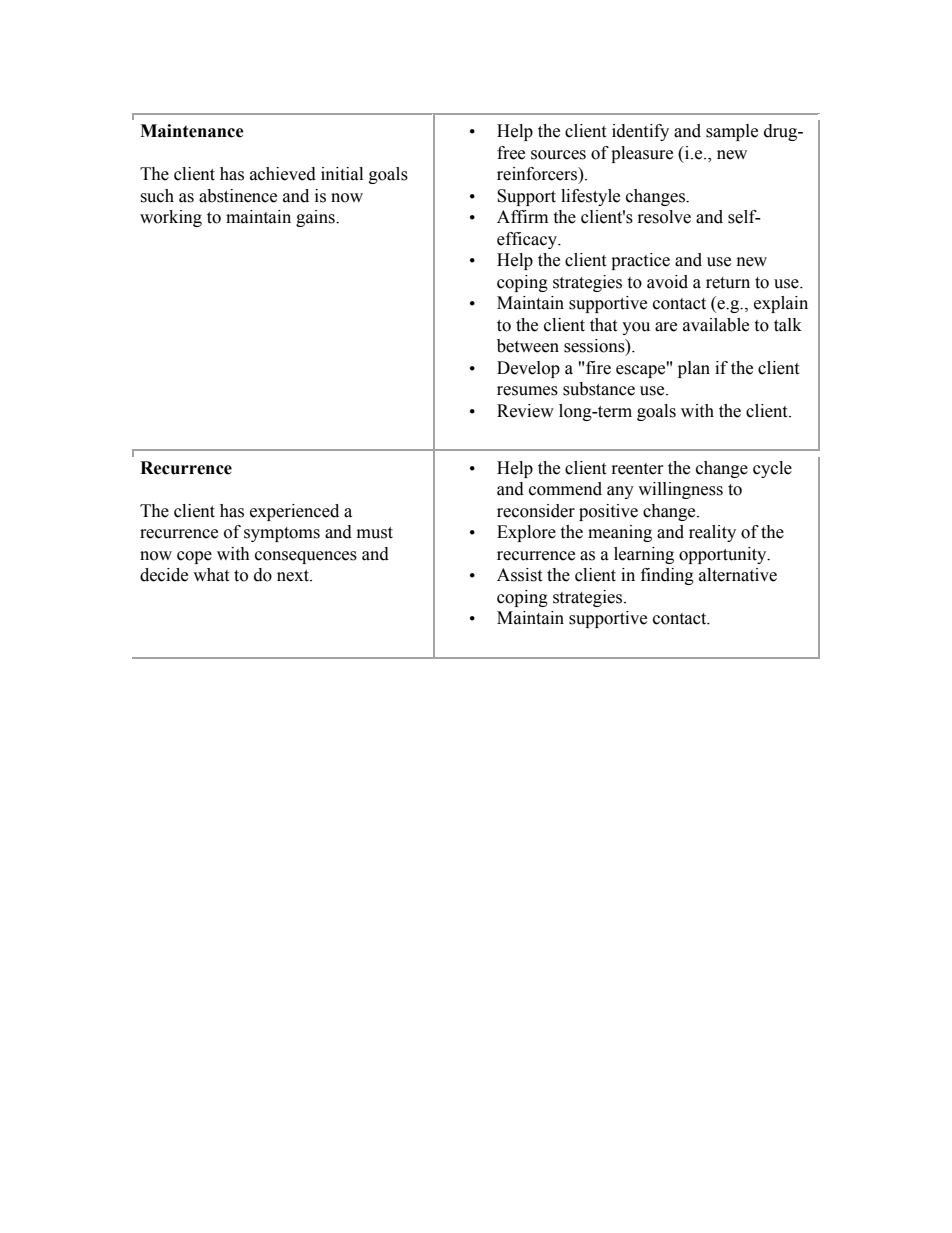 The width and height of the screenshot is (952, 1233). What do you see at coordinates (640, 261) in the screenshot?
I see `practice` at bounding box center [640, 261].
